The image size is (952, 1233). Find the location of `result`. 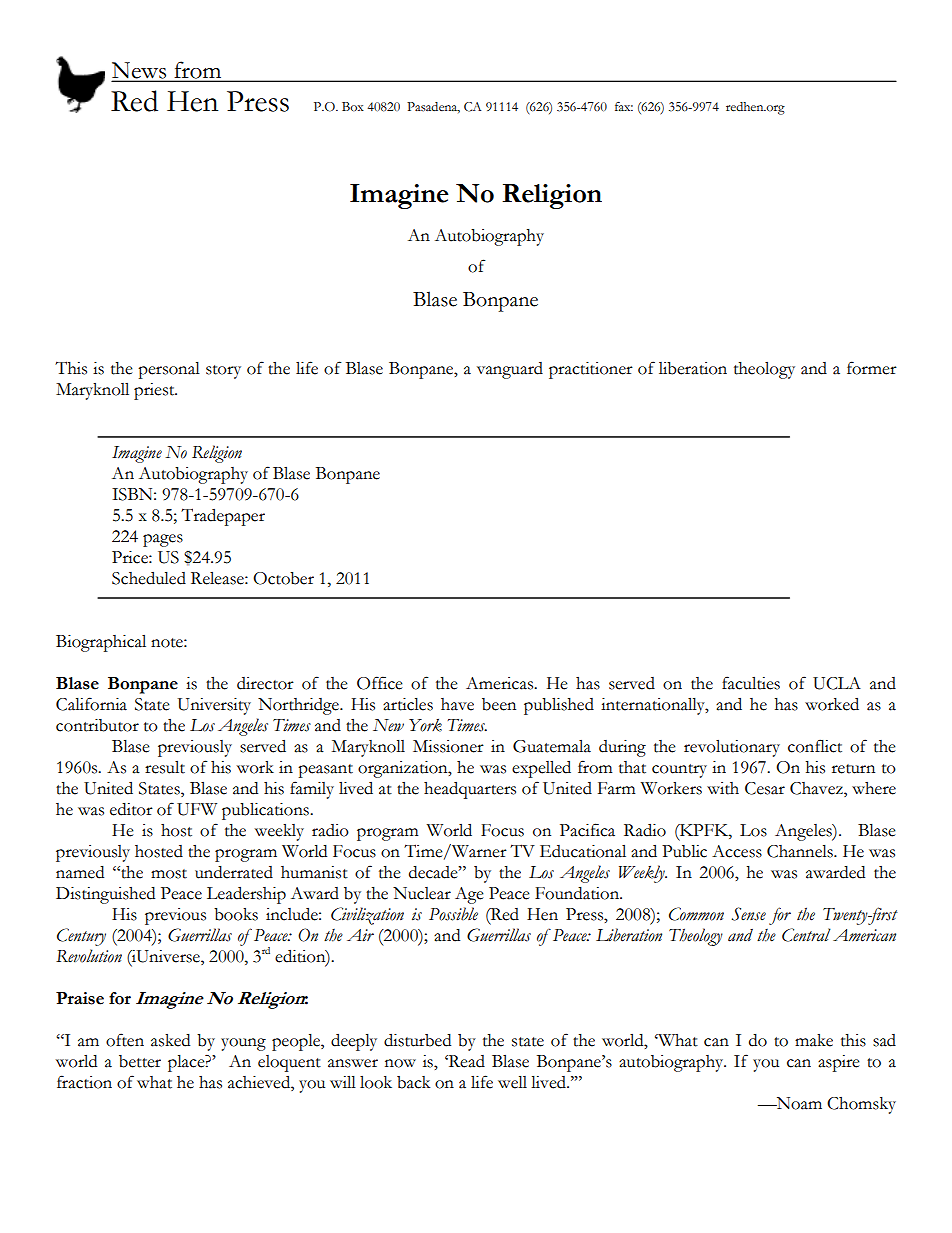

result is located at coordinates (165, 767).
